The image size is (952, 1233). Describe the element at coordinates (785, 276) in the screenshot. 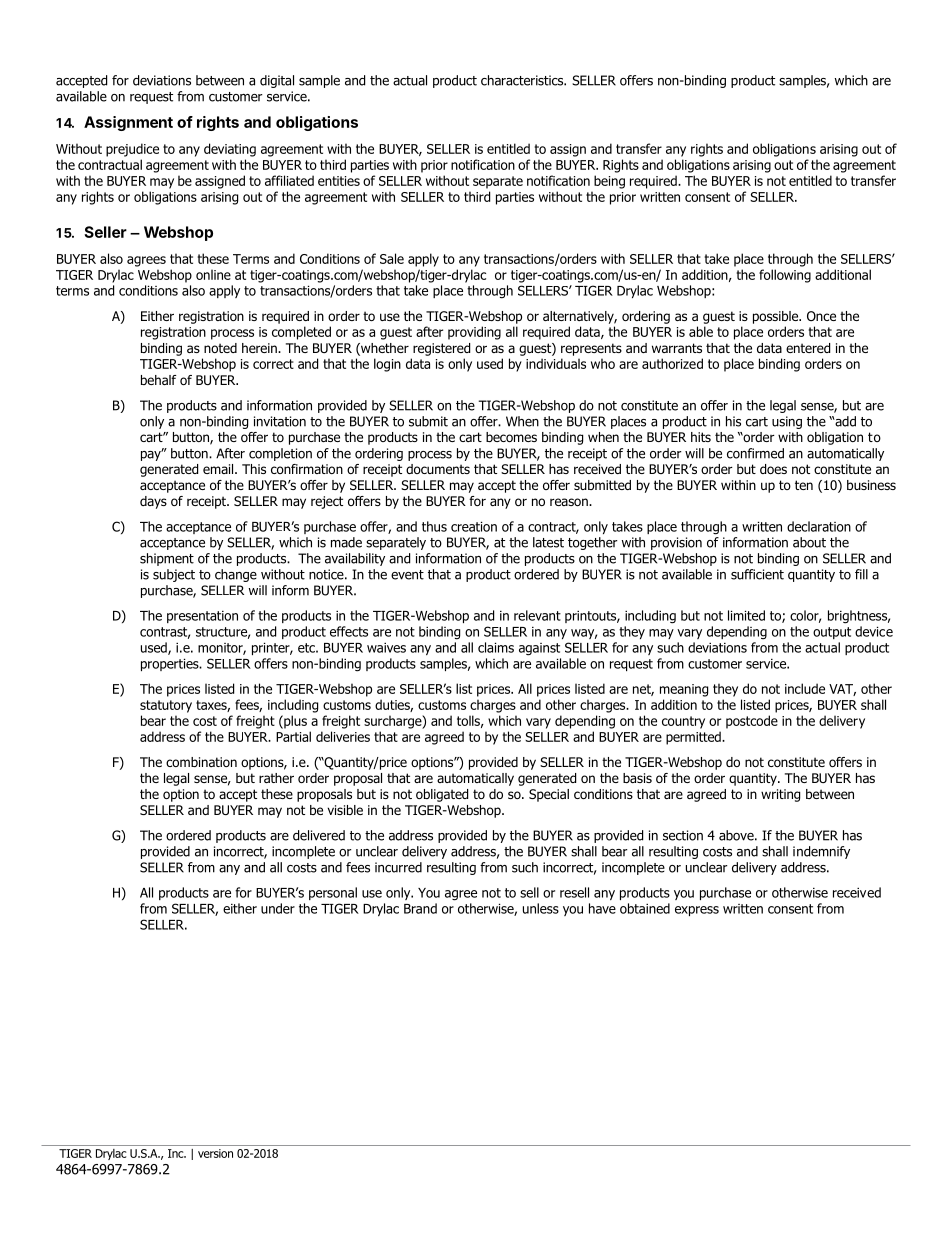

I see `following` at that location.
